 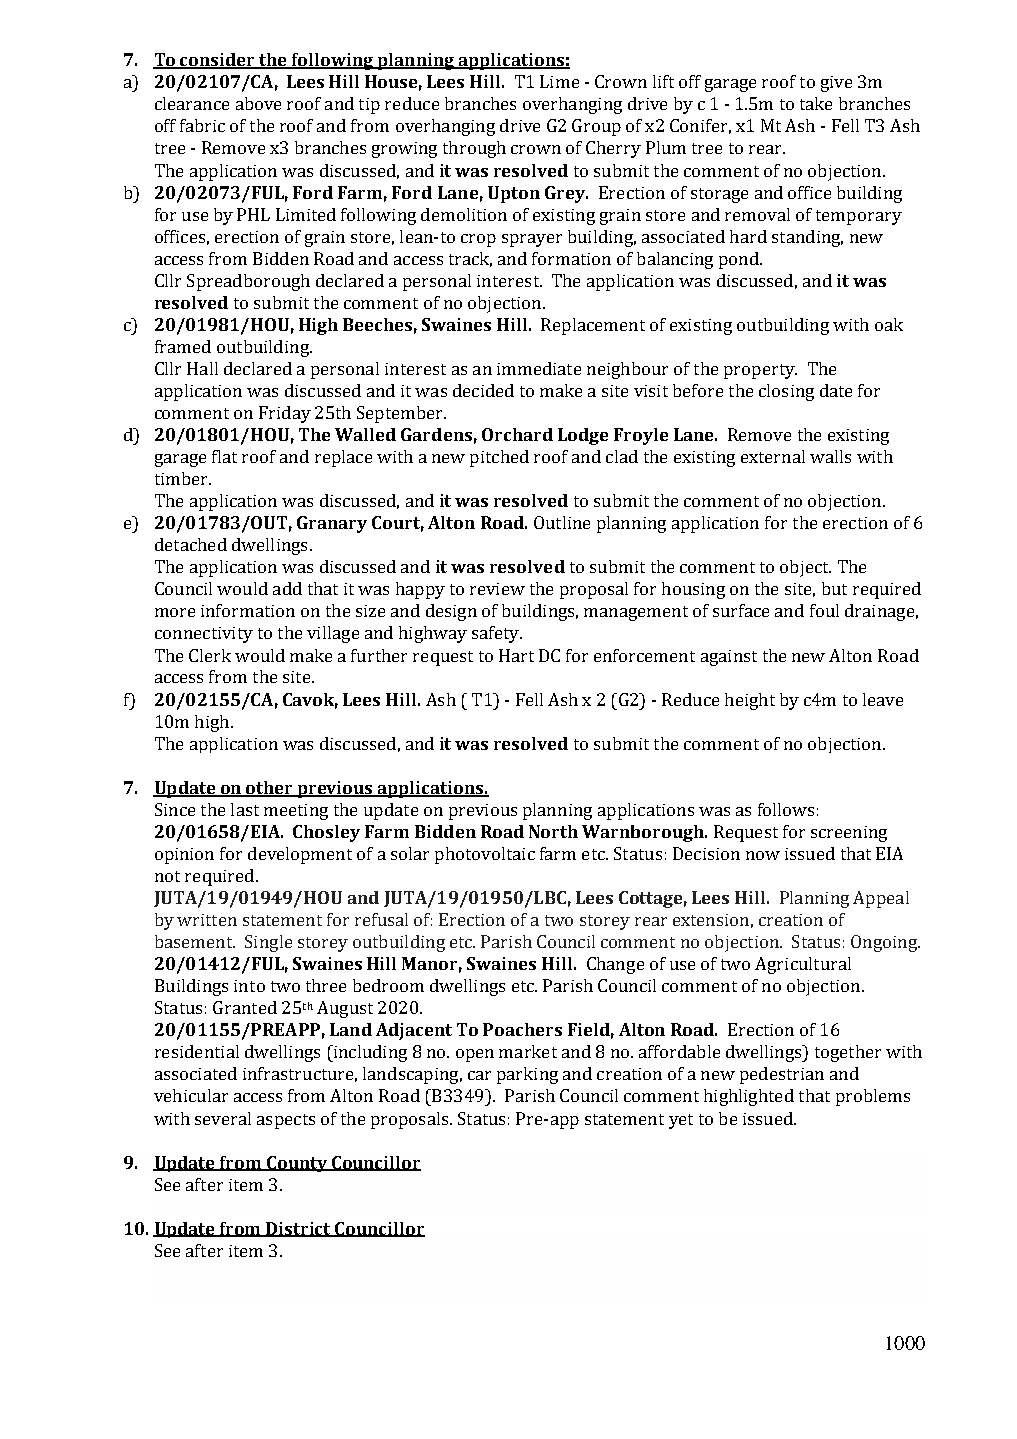 I want to click on Lime, so click(x=559, y=81).
